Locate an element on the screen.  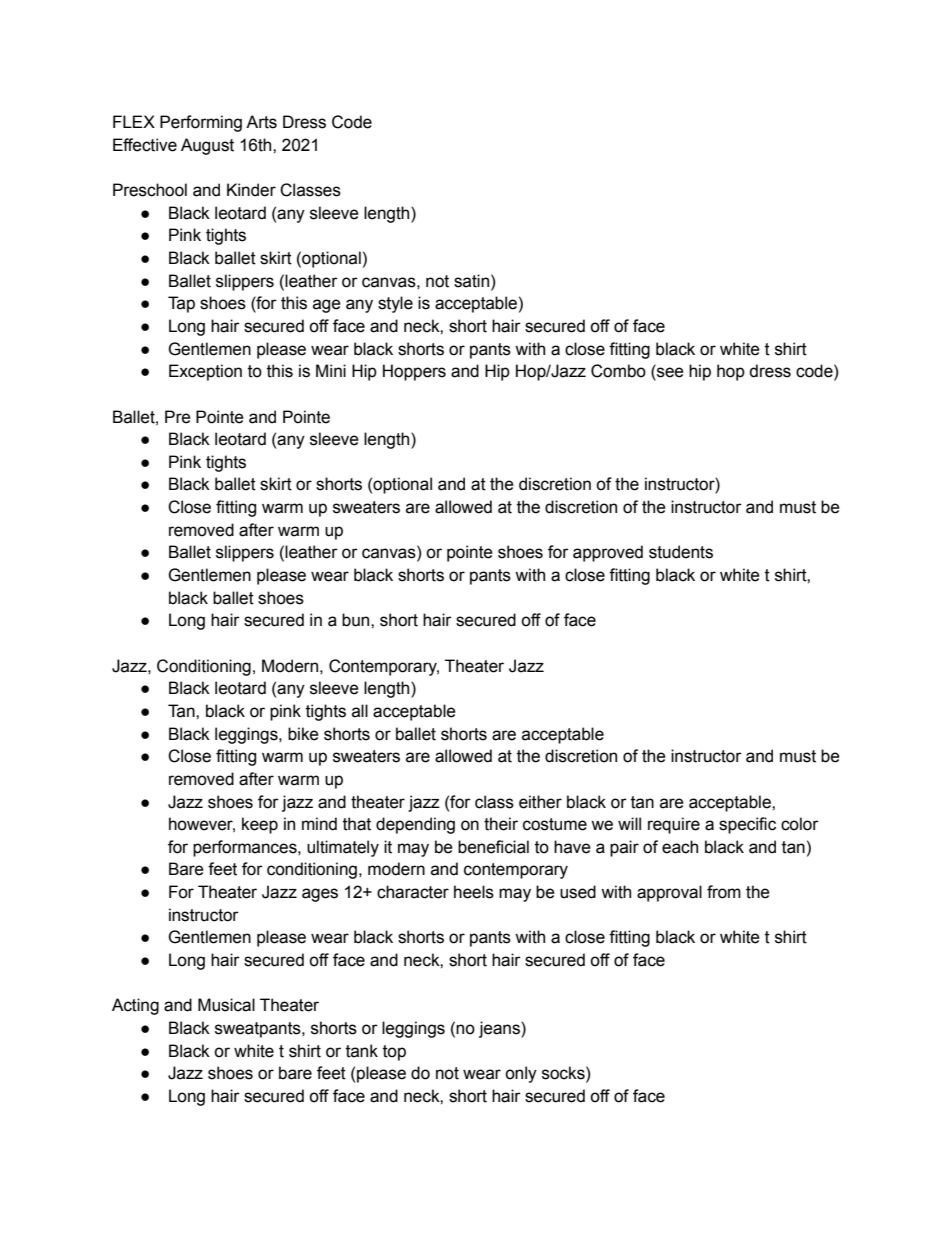
from is located at coordinates (724, 892).
